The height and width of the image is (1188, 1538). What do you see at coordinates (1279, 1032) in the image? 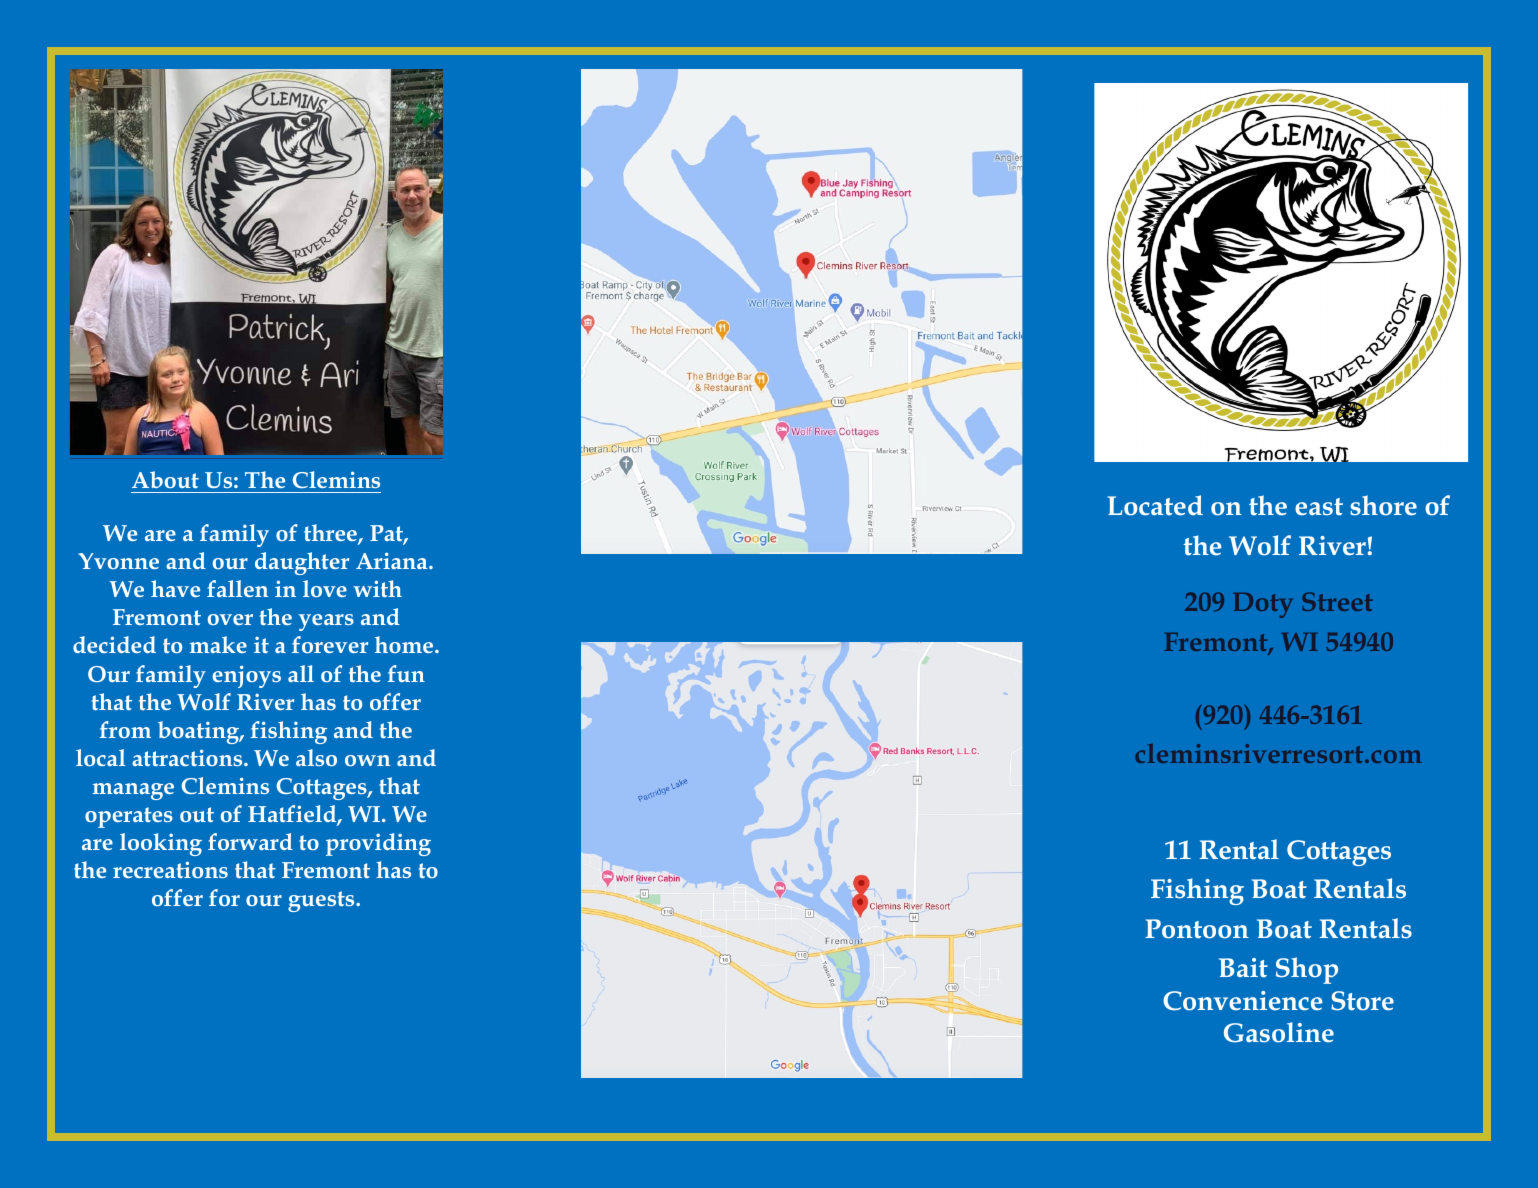
I see `Gasoline` at bounding box center [1279, 1032].
